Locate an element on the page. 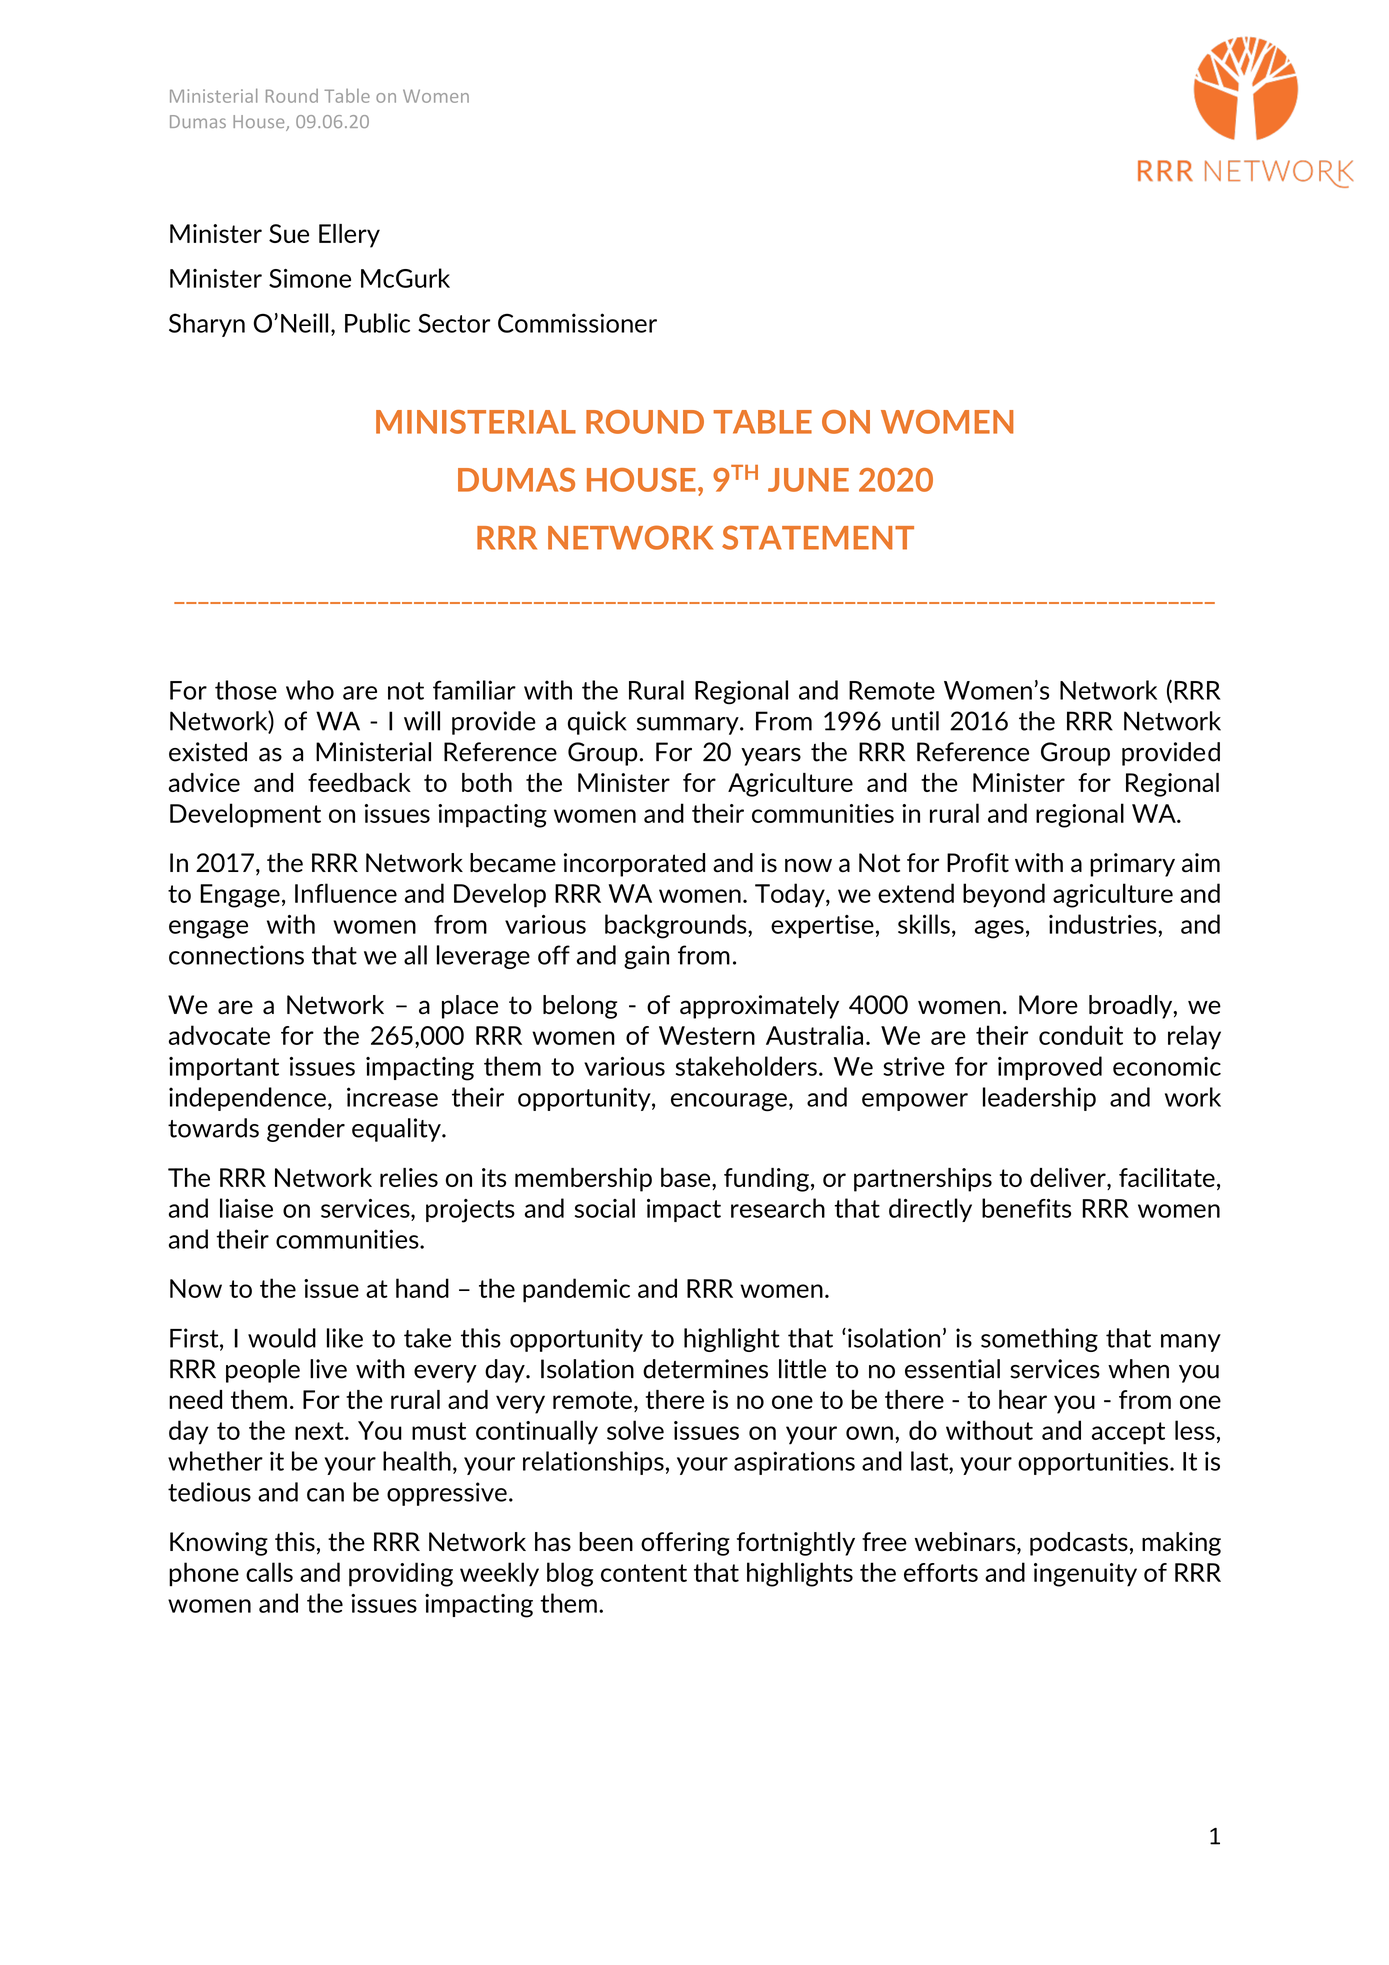  gain is located at coordinates (646, 957).
